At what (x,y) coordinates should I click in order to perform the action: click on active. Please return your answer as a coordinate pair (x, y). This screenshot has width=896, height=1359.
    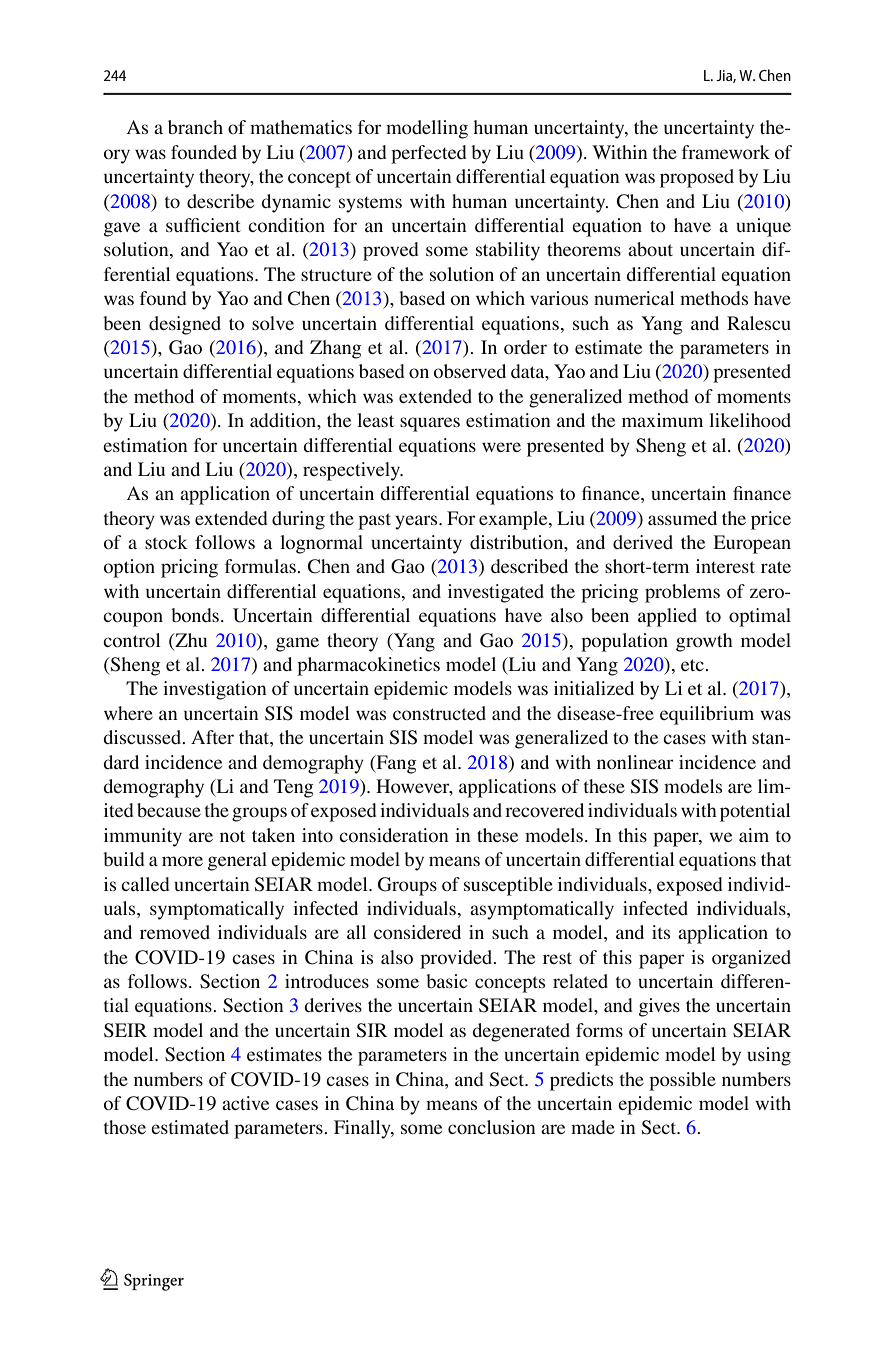
    Looking at the image, I should click on (245, 1103).
